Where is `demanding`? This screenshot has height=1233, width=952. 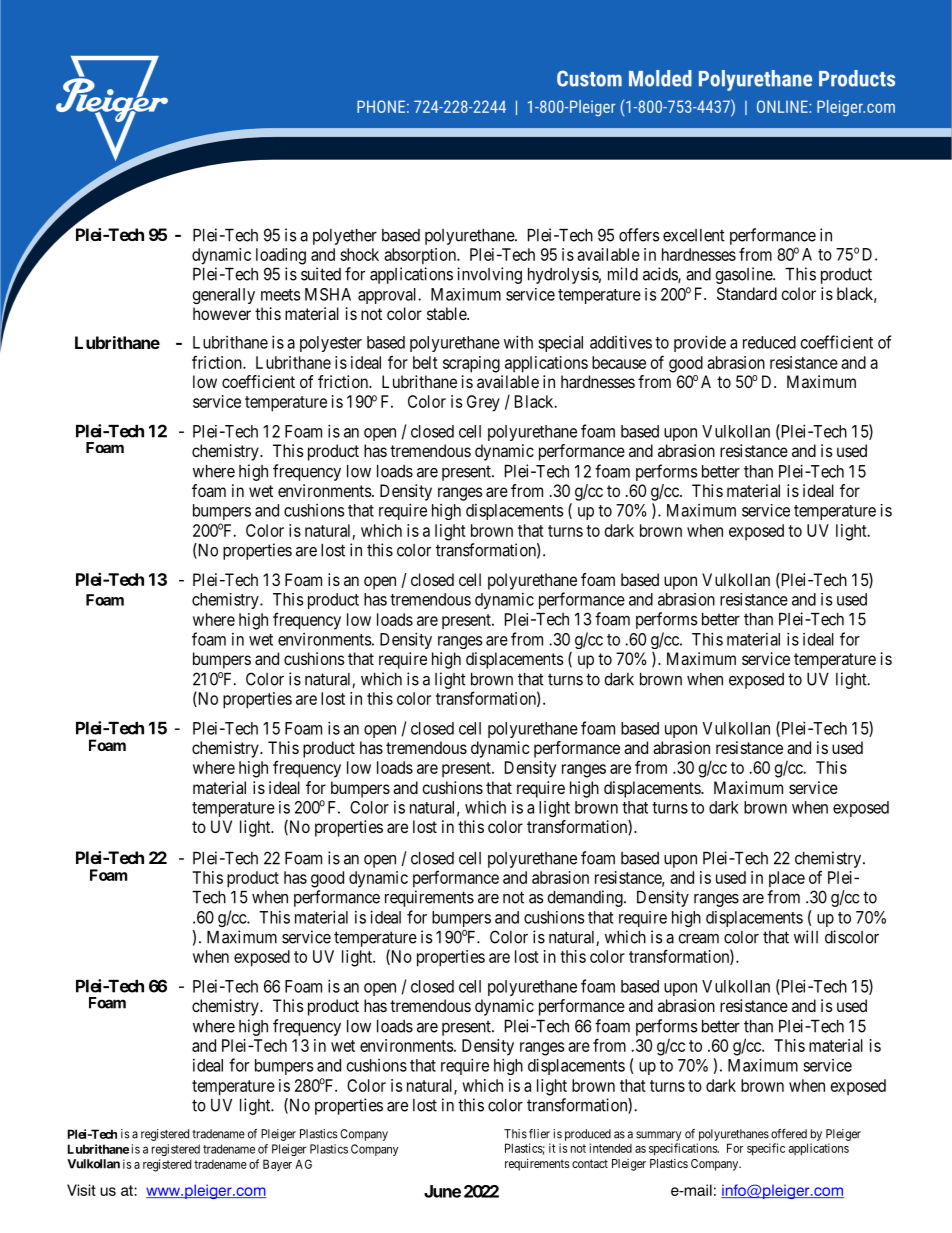
demanding is located at coordinates (586, 898).
